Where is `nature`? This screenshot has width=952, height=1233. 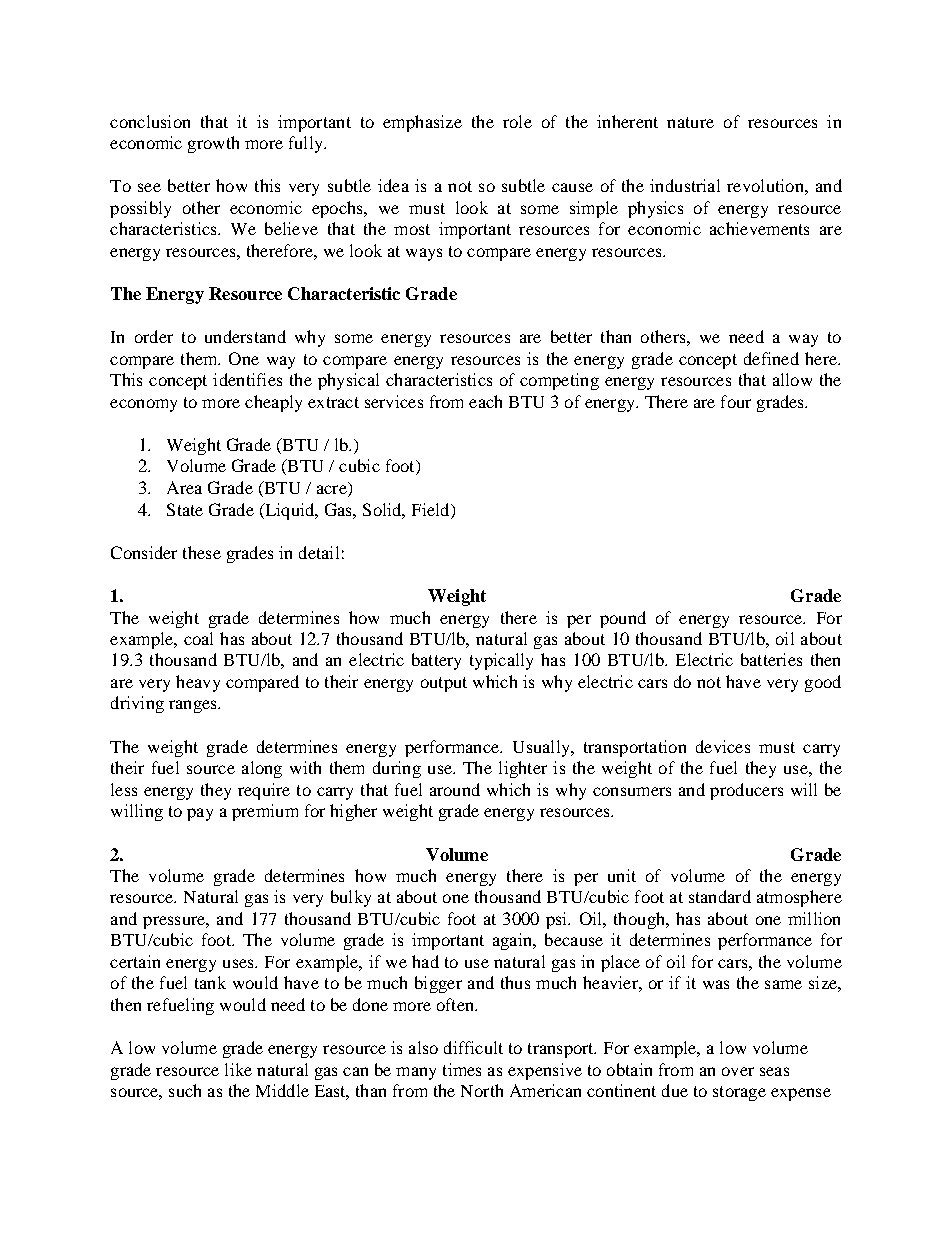 nature is located at coordinates (690, 122).
